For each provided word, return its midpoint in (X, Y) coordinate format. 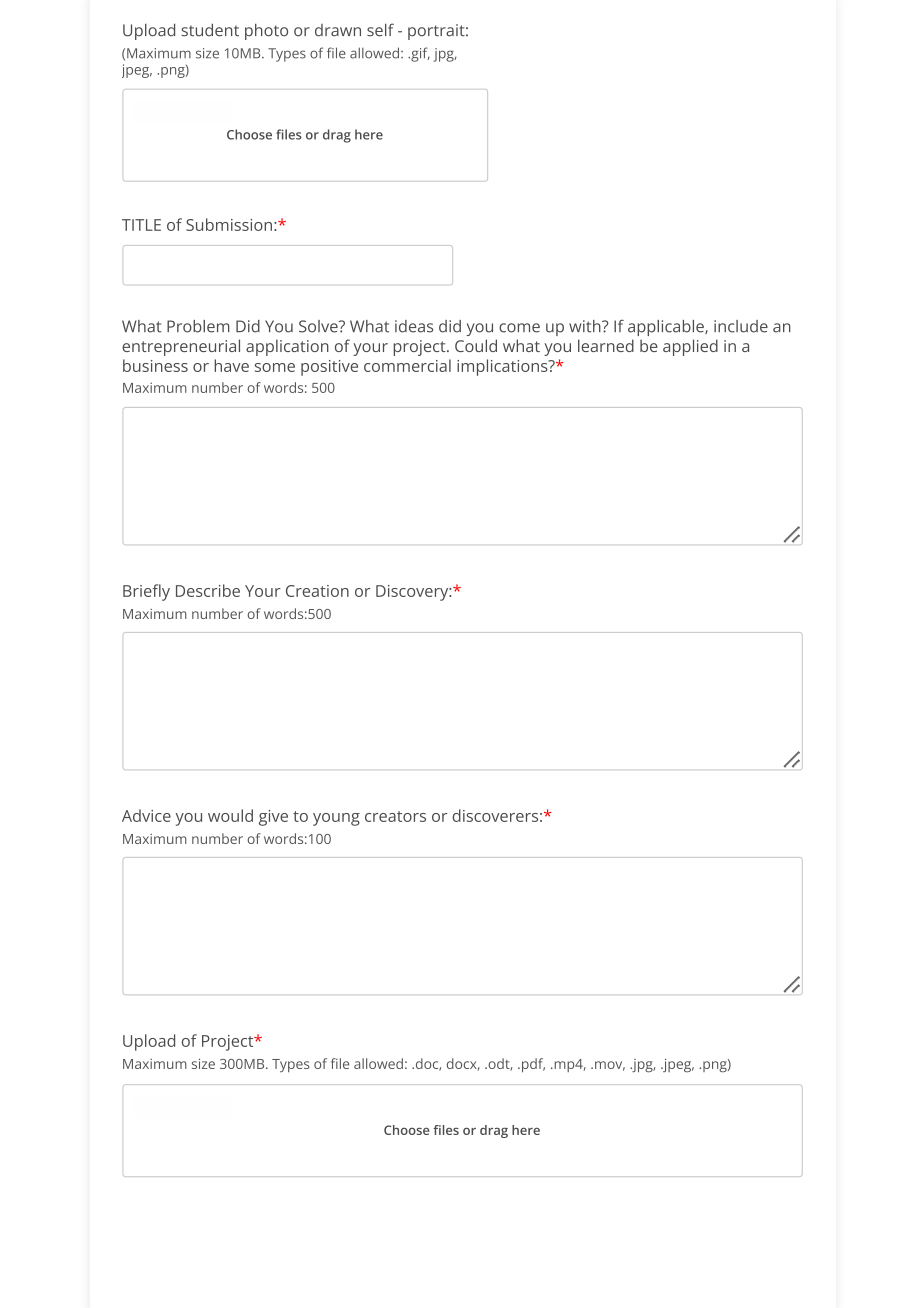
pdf (532, 1065)
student (210, 30)
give (273, 818)
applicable (667, 328)
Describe (208, 590)
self (380, 30)
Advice (146, 815)
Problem (198, 326)
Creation (317, 591)
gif (419, 54)
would (230, 815)
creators (395, 816)
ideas (414, 326)
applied (690, 347)
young (336, 819)
